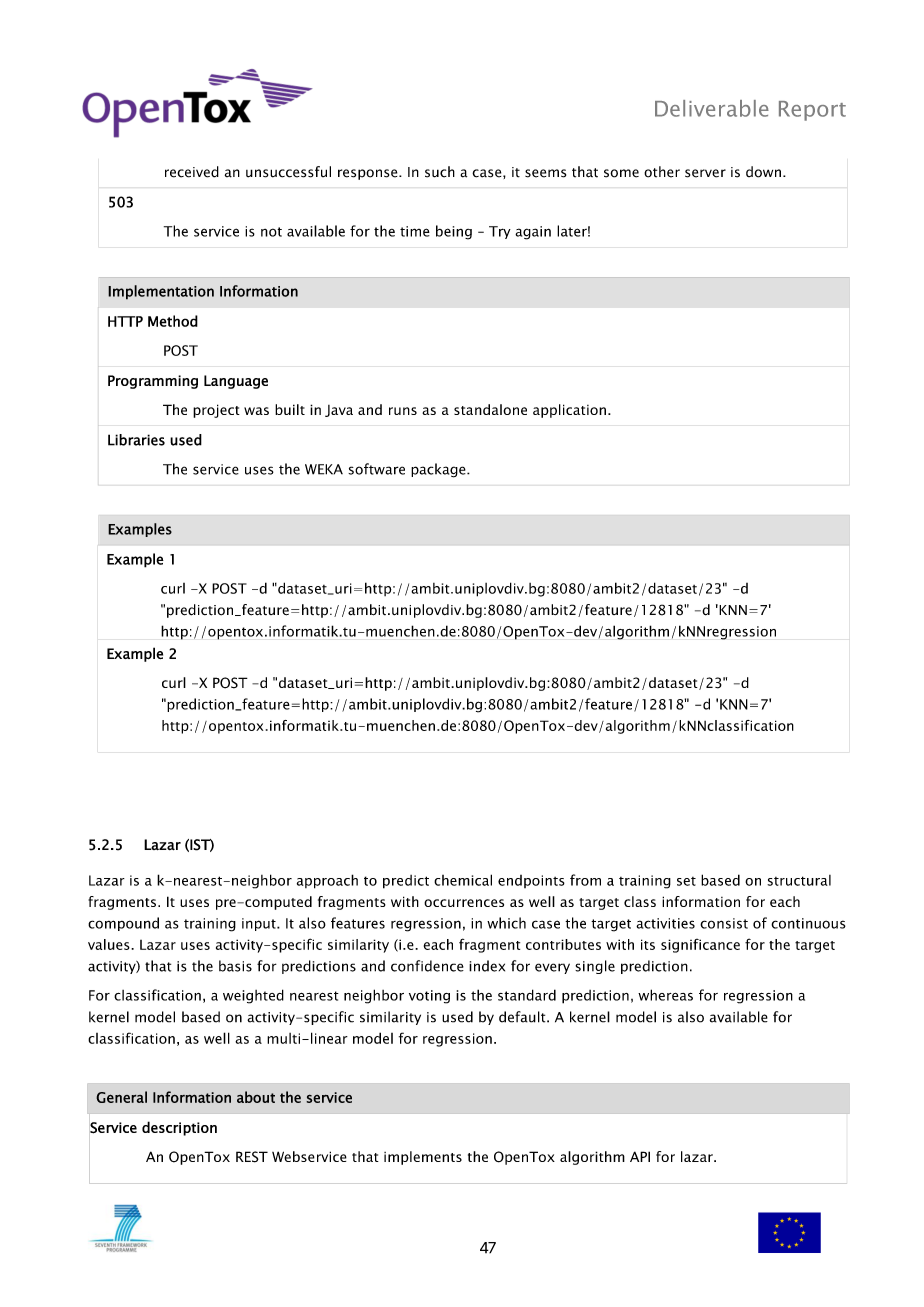  What do you see at coordinates (260, 924) in the image?
I see `input` at bounding box center [260, 924].
